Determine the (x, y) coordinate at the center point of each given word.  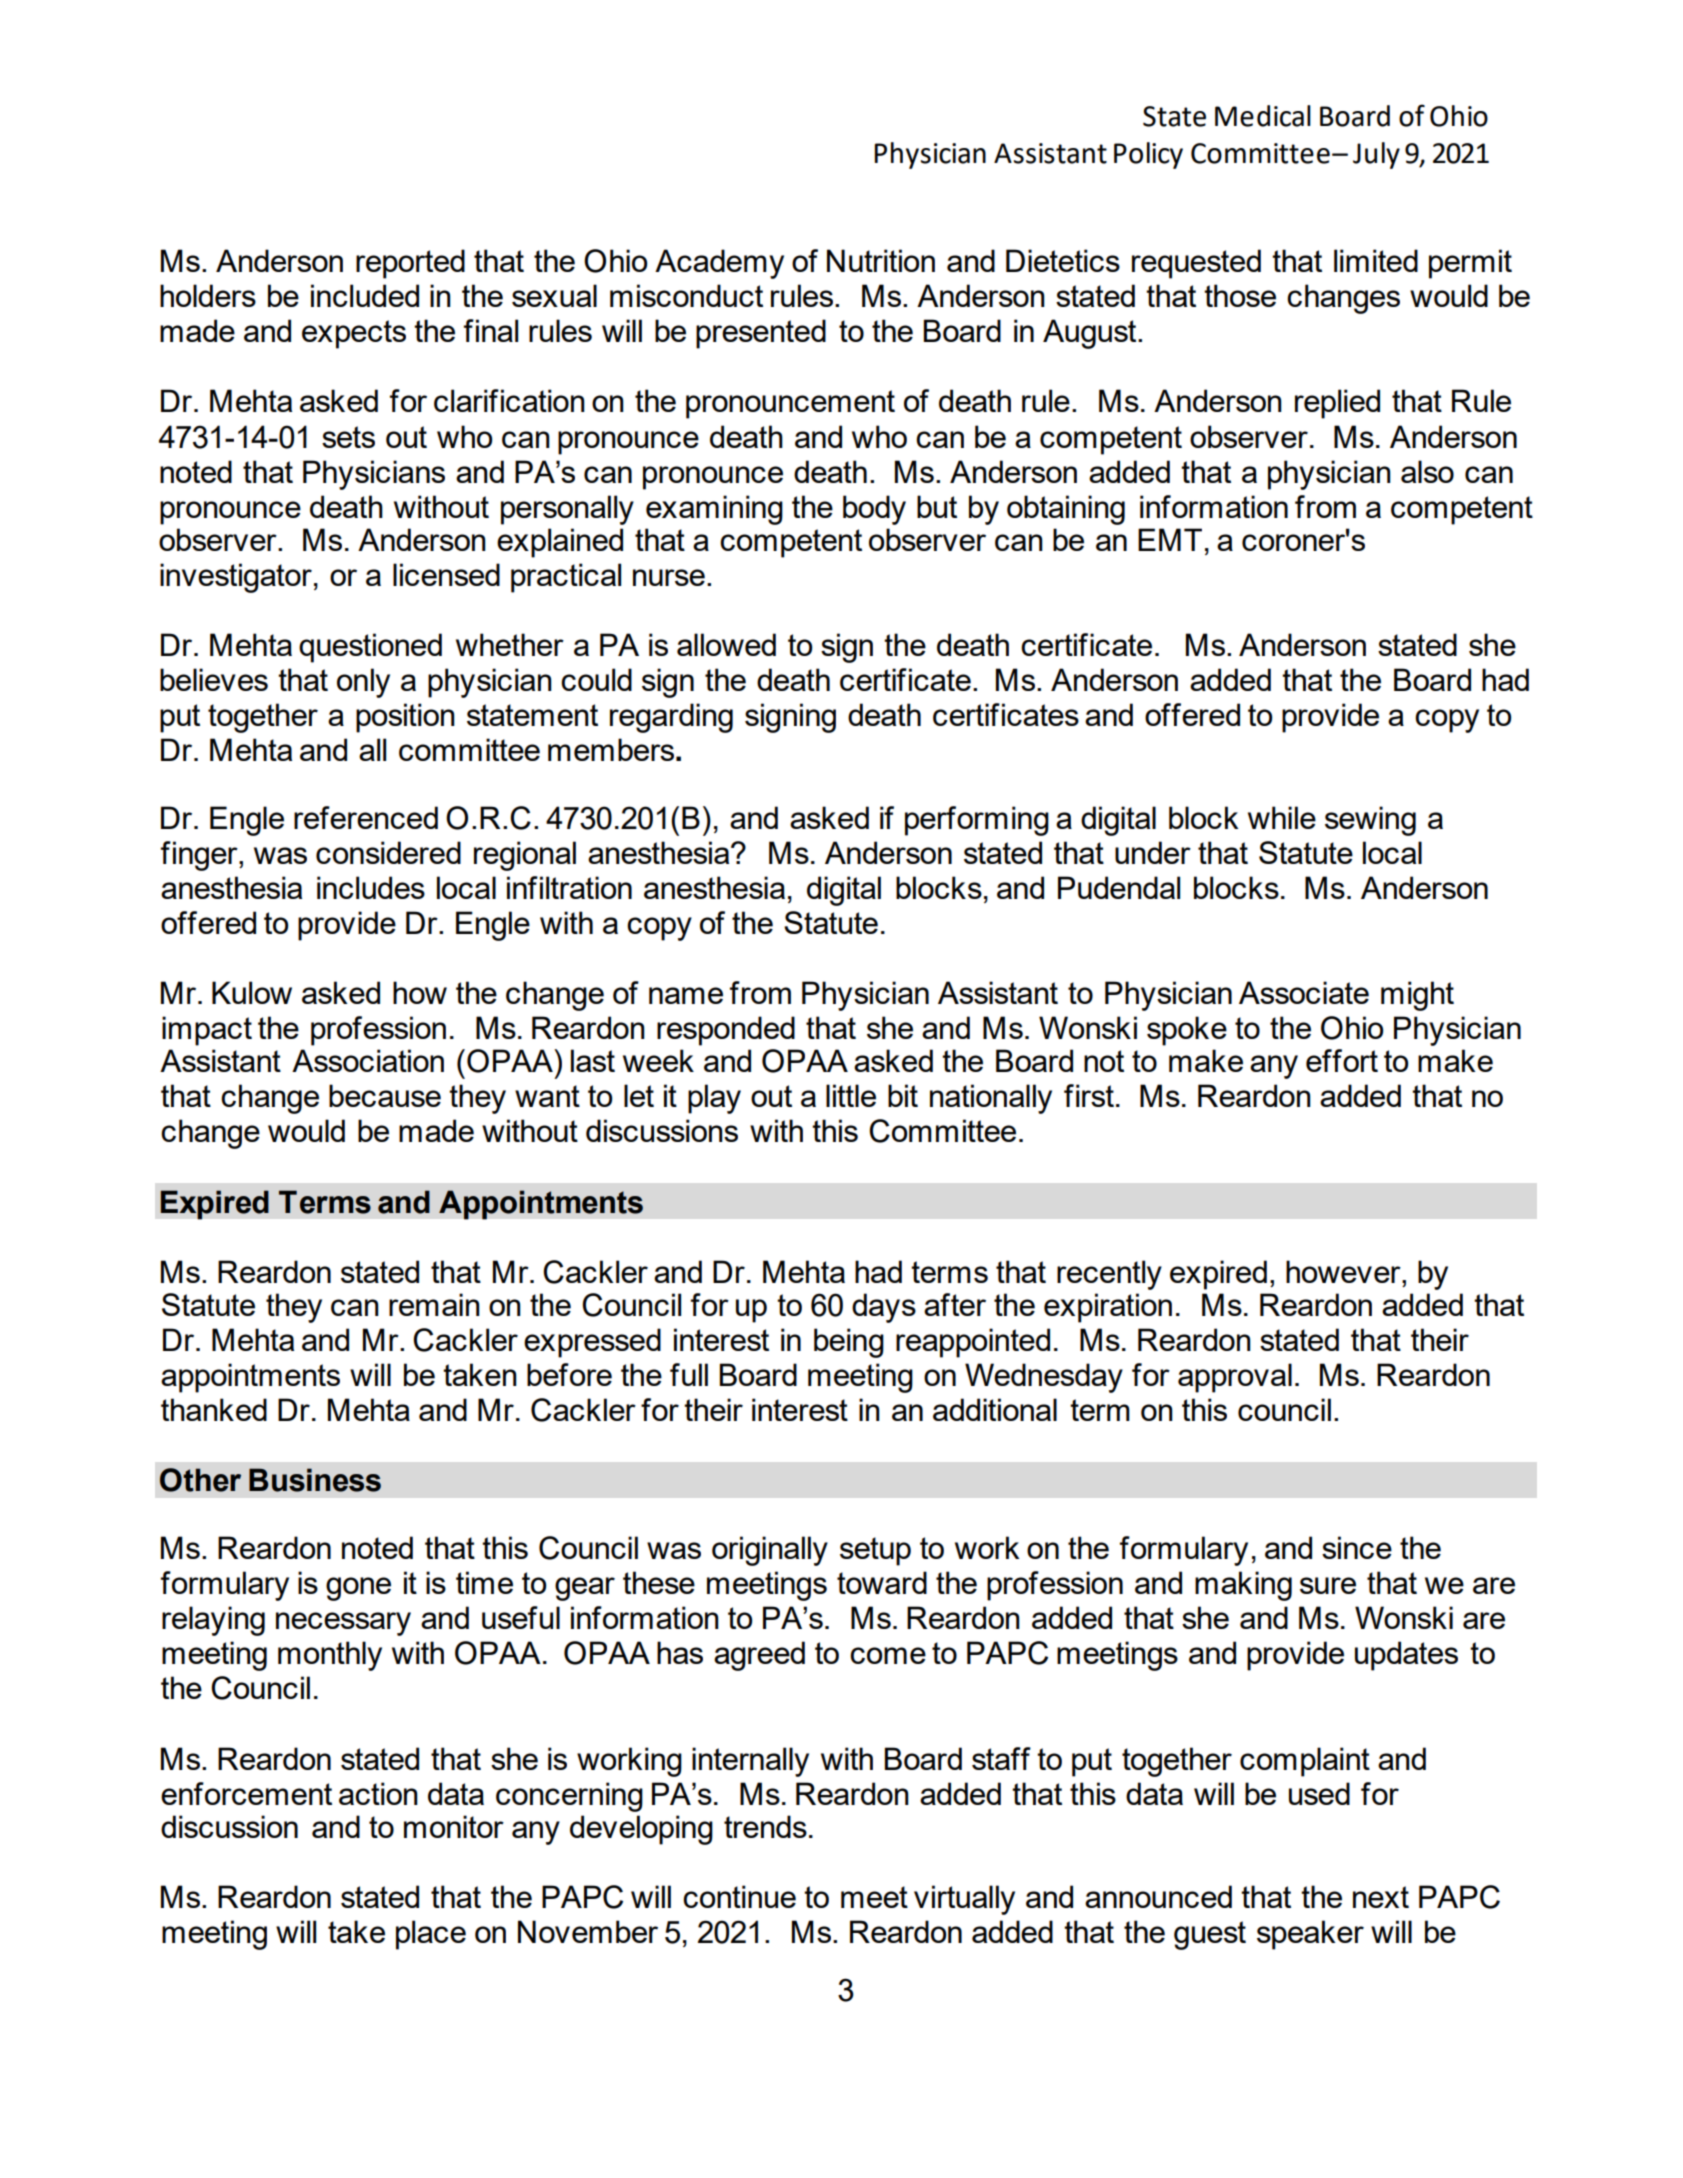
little (851, 1095)
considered (388, 852)
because (385, 1095)
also (1427, 471)
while (1282, 817)
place (431, 1935)
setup (875, 1551)
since (1357, 1547)
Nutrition (881, 260)
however (1344, 1271)
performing (977, 821)
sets (348, 437)
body (874, 510)
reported (410, 264)
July (1376, 155)
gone (358, 1589)
